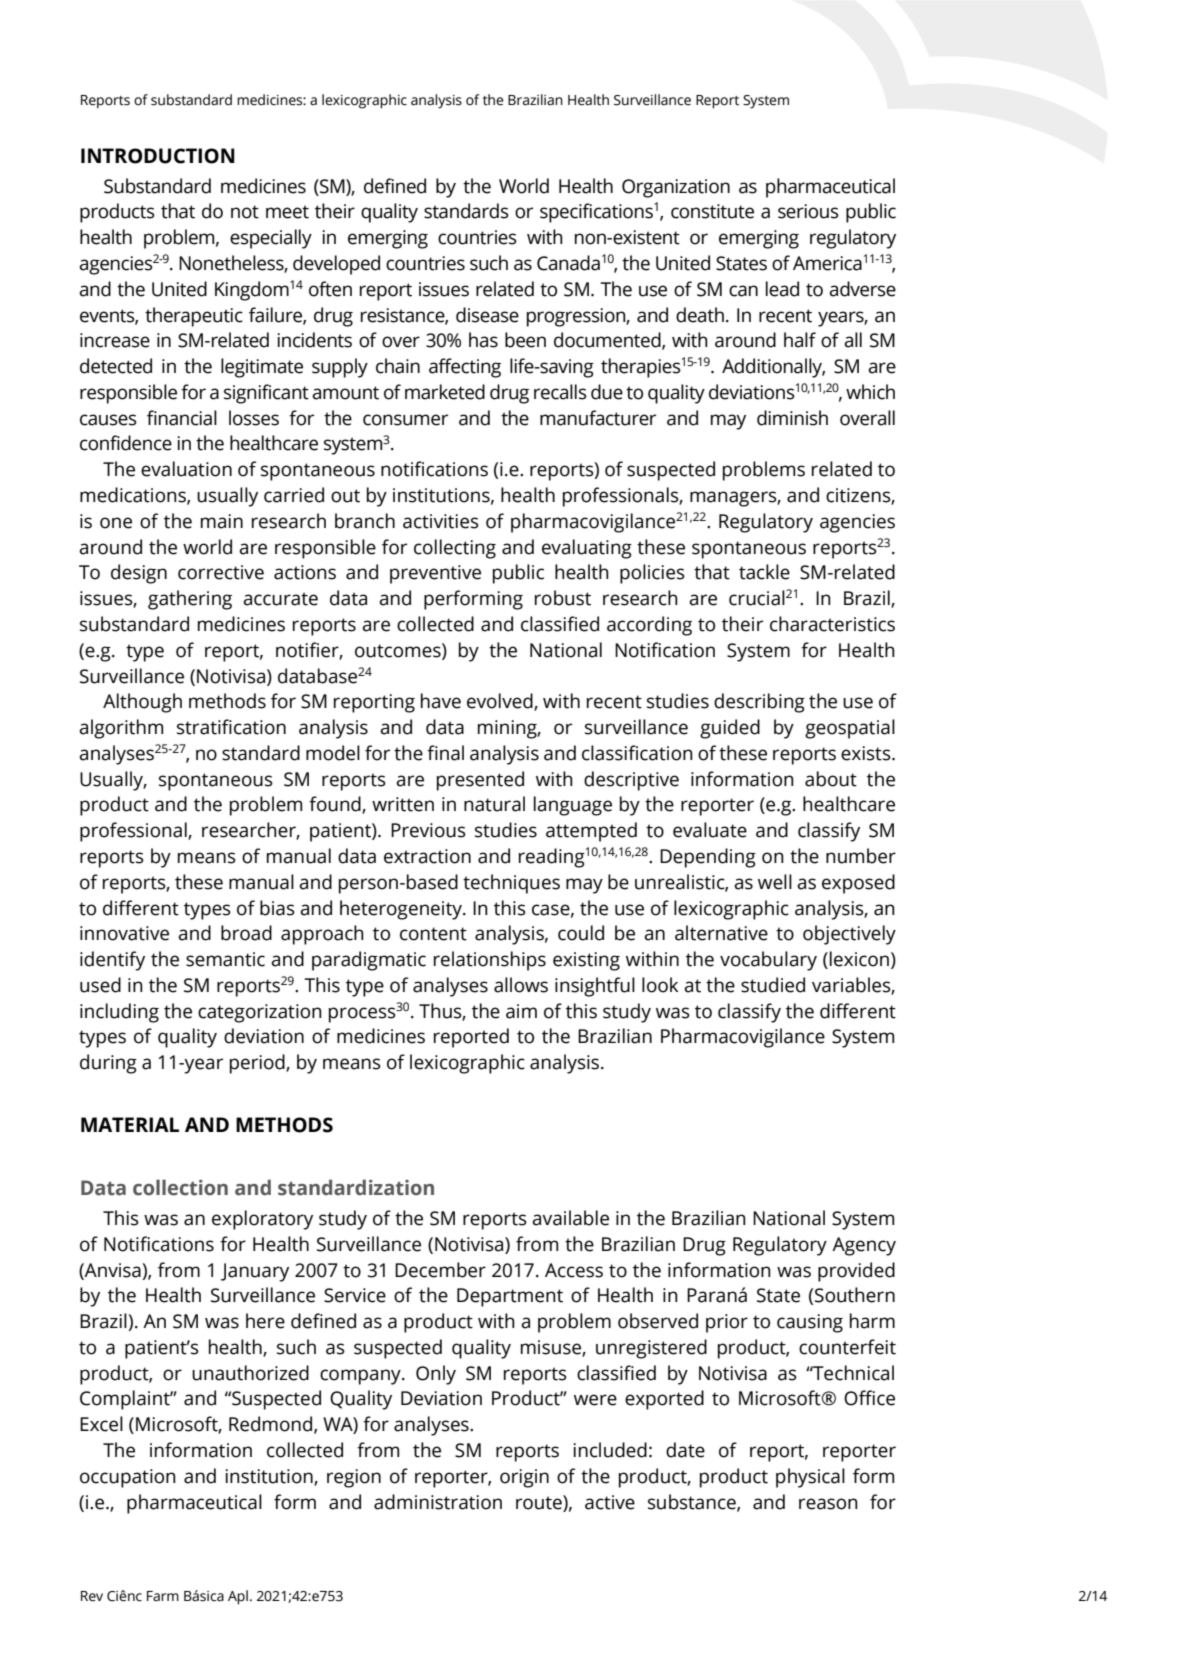  Describe the element at coordinates (438, 1502) in the document. I see `administration` at that location.
